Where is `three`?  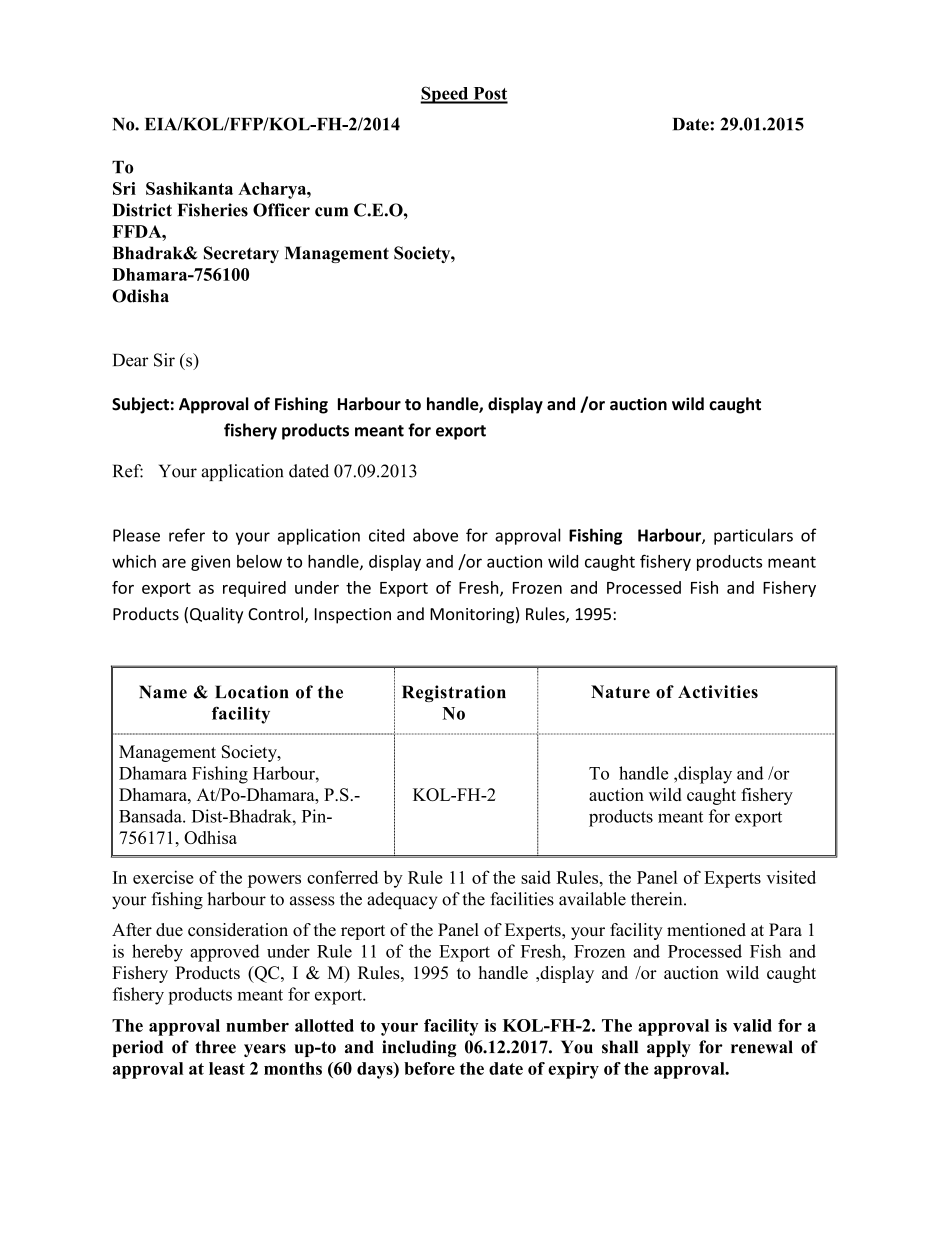
three is located at coordinates (215, 1047).
